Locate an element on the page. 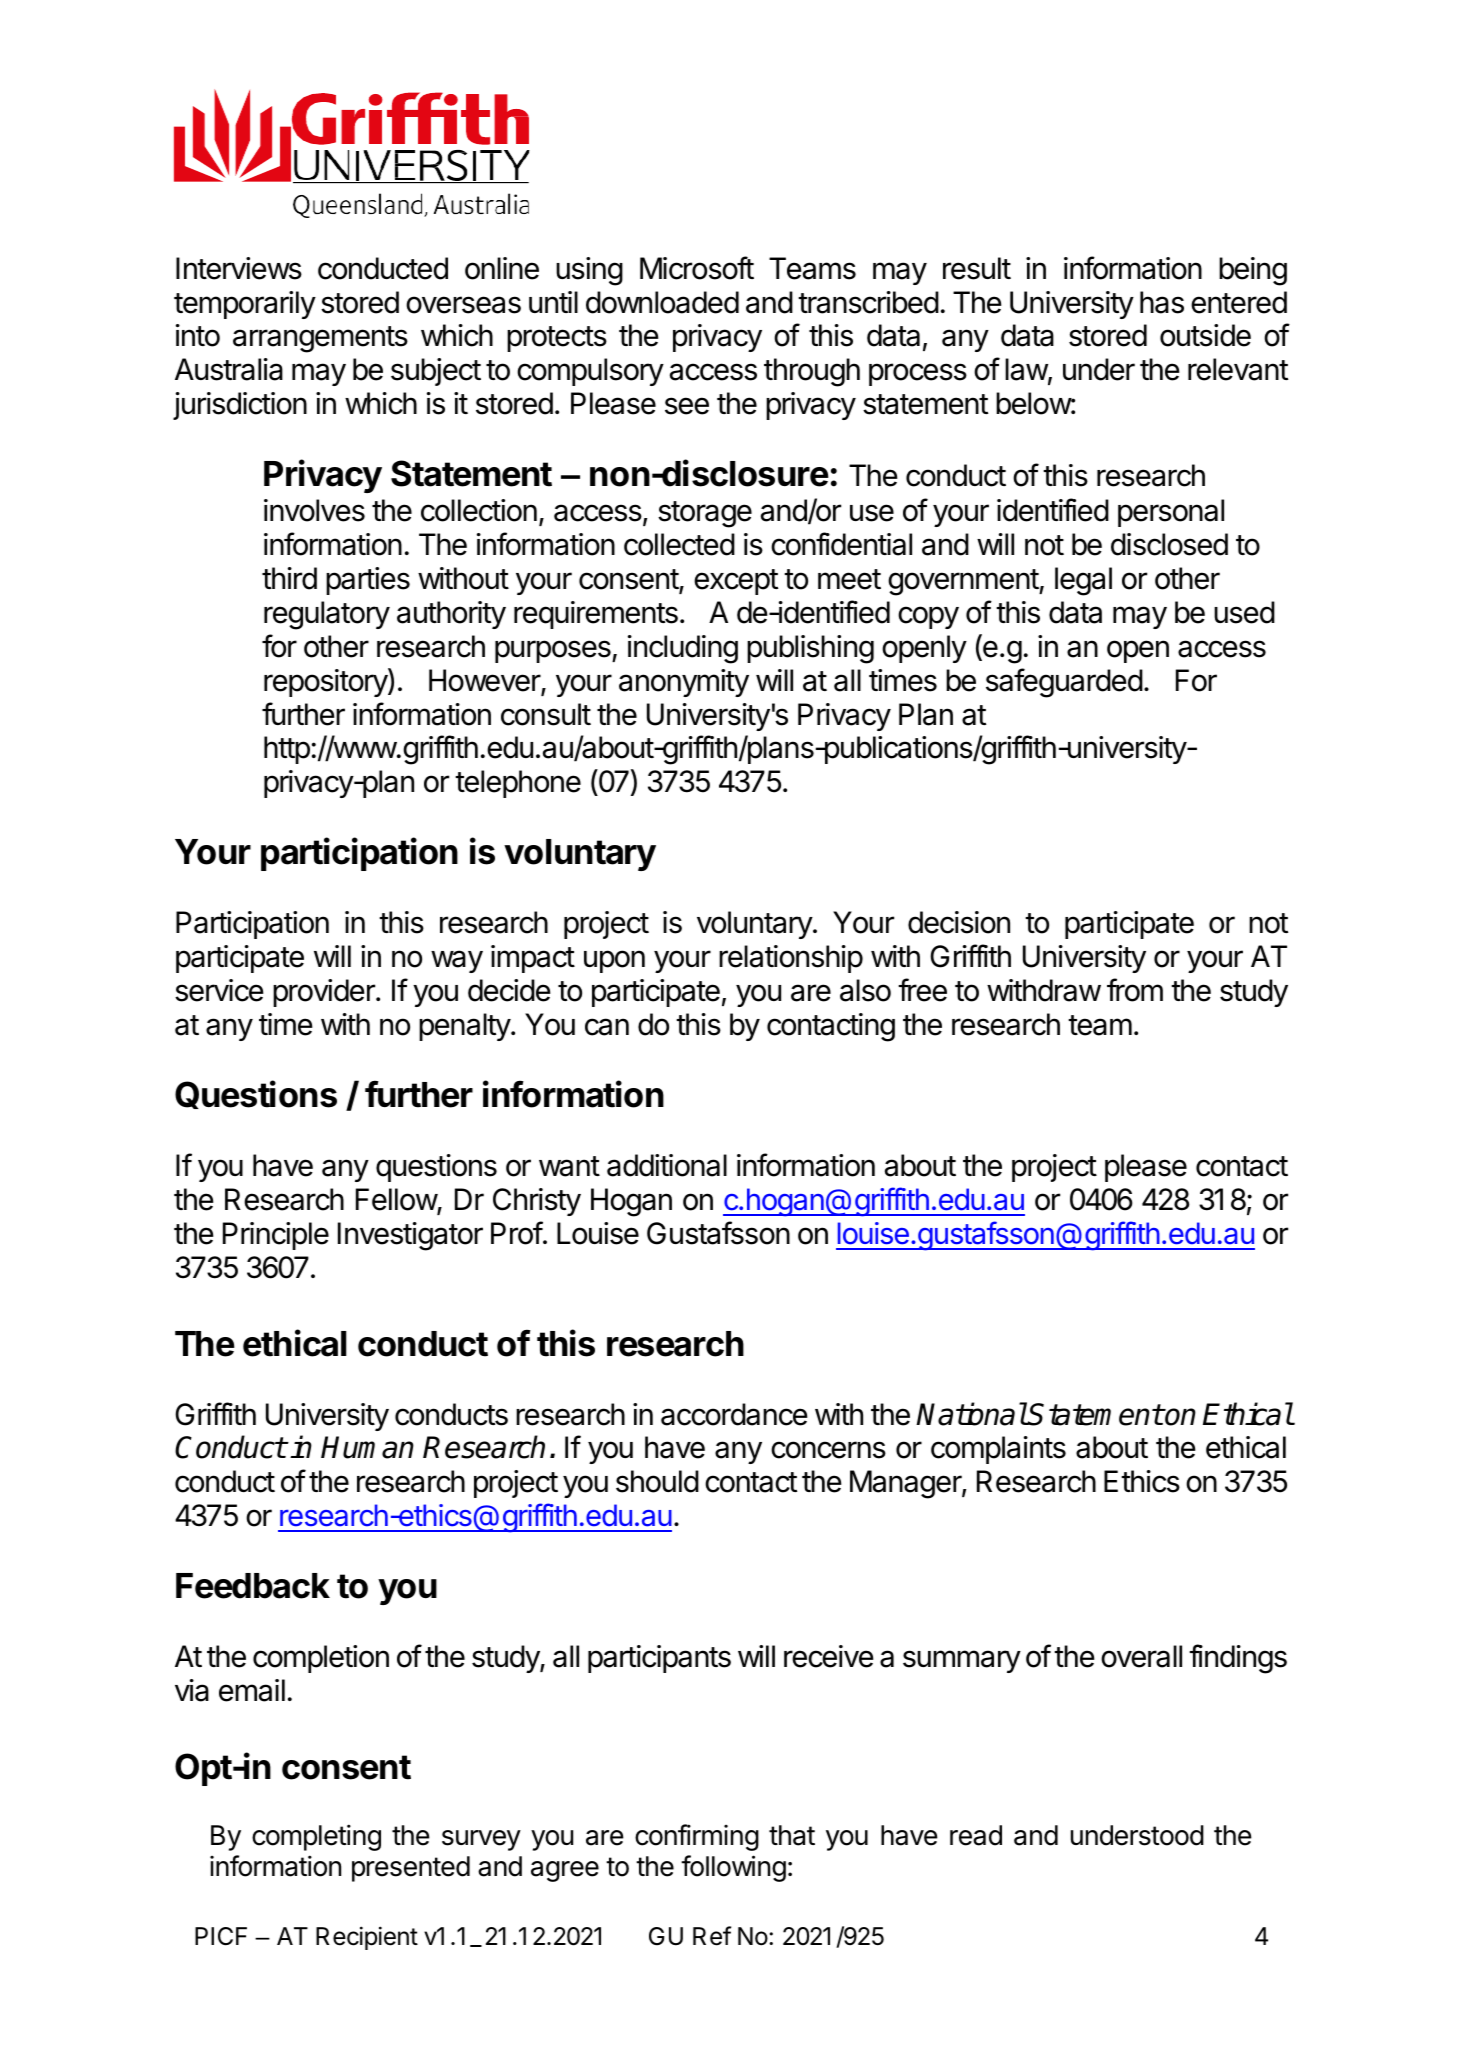  downloaded is located at coordinates (662, 302).
